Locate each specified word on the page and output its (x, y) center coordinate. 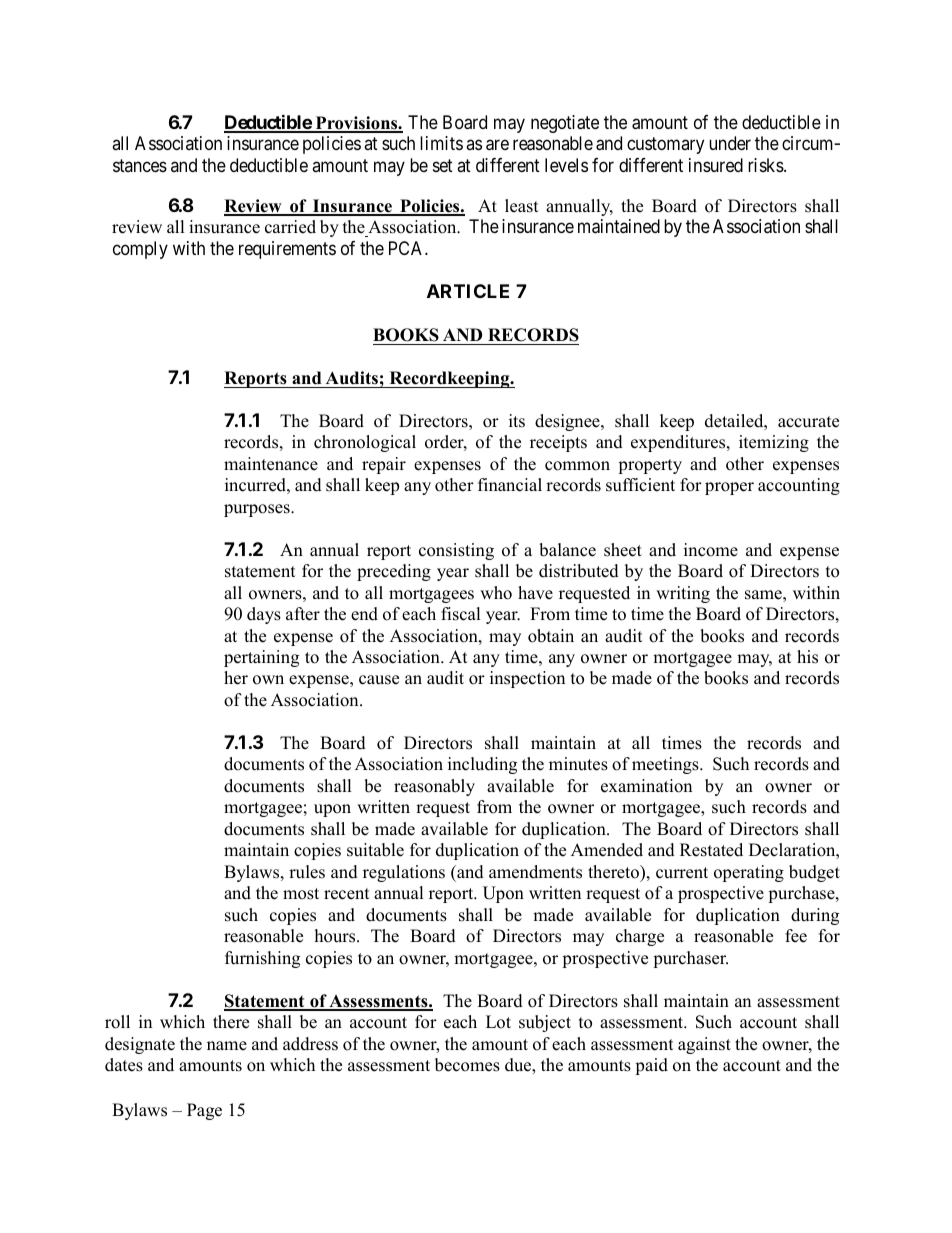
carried (290, 227)
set (443, 165)
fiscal (461, 614)
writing (683, 594)
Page (204, 1111)
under (730, 143)
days (264, 615)
